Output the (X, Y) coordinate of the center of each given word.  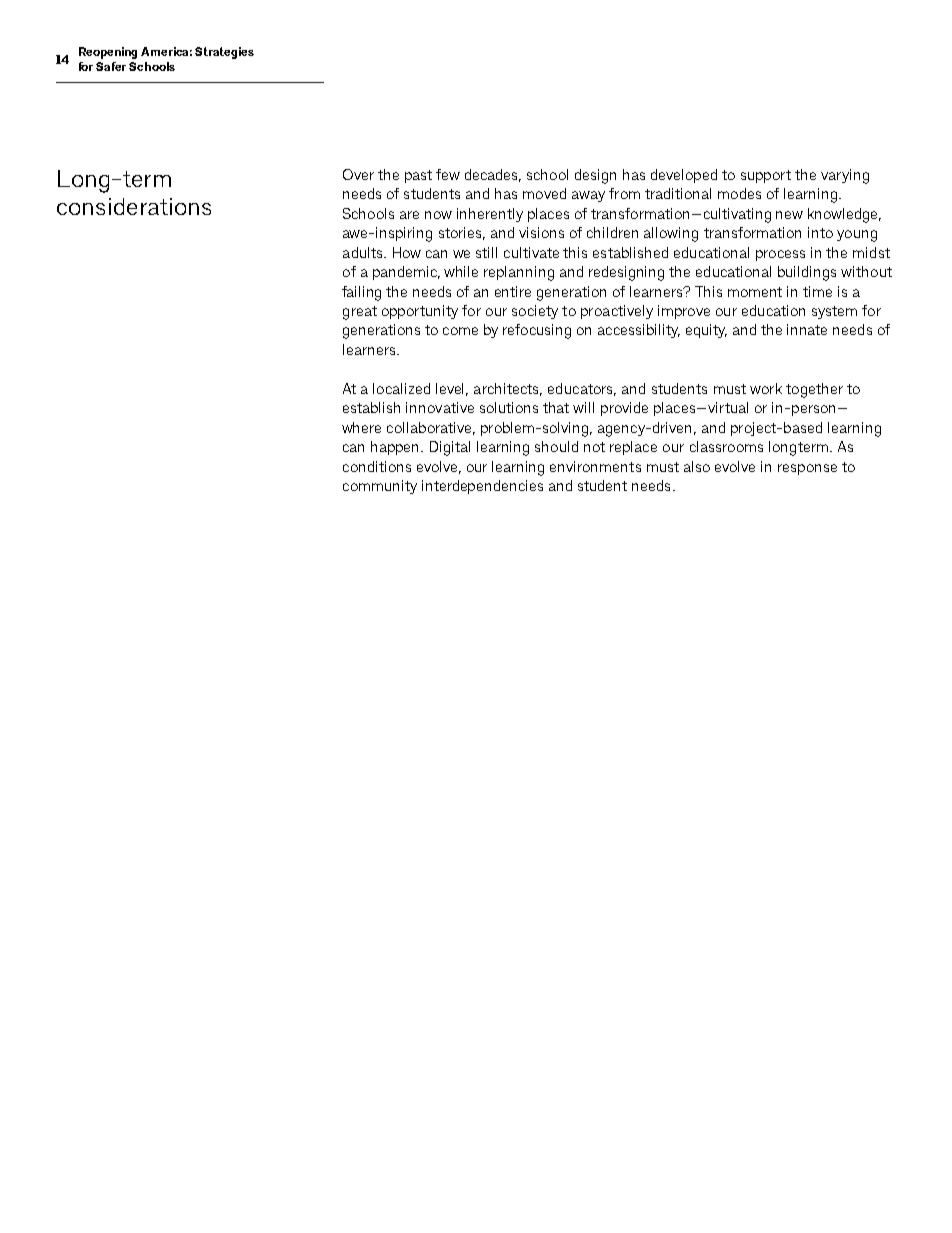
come (460, 331)
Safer (111, 66)
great (360, 313)
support (766, 176)
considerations (134, 206)
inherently (490, 215)
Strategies (224, 53)
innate (807, 329)
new (789, 215)
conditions (377, 466)
